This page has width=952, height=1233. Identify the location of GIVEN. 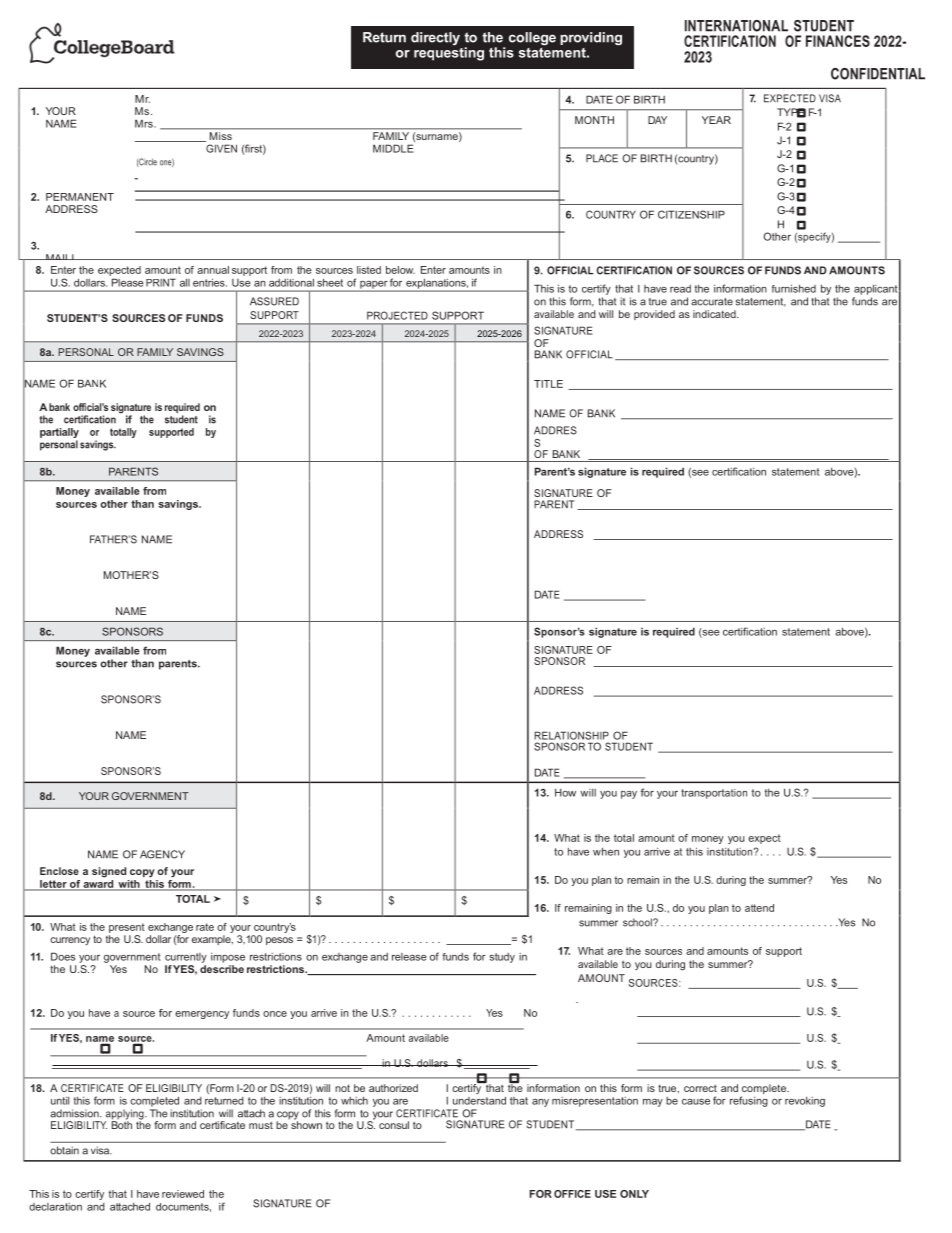
(221, 148).
